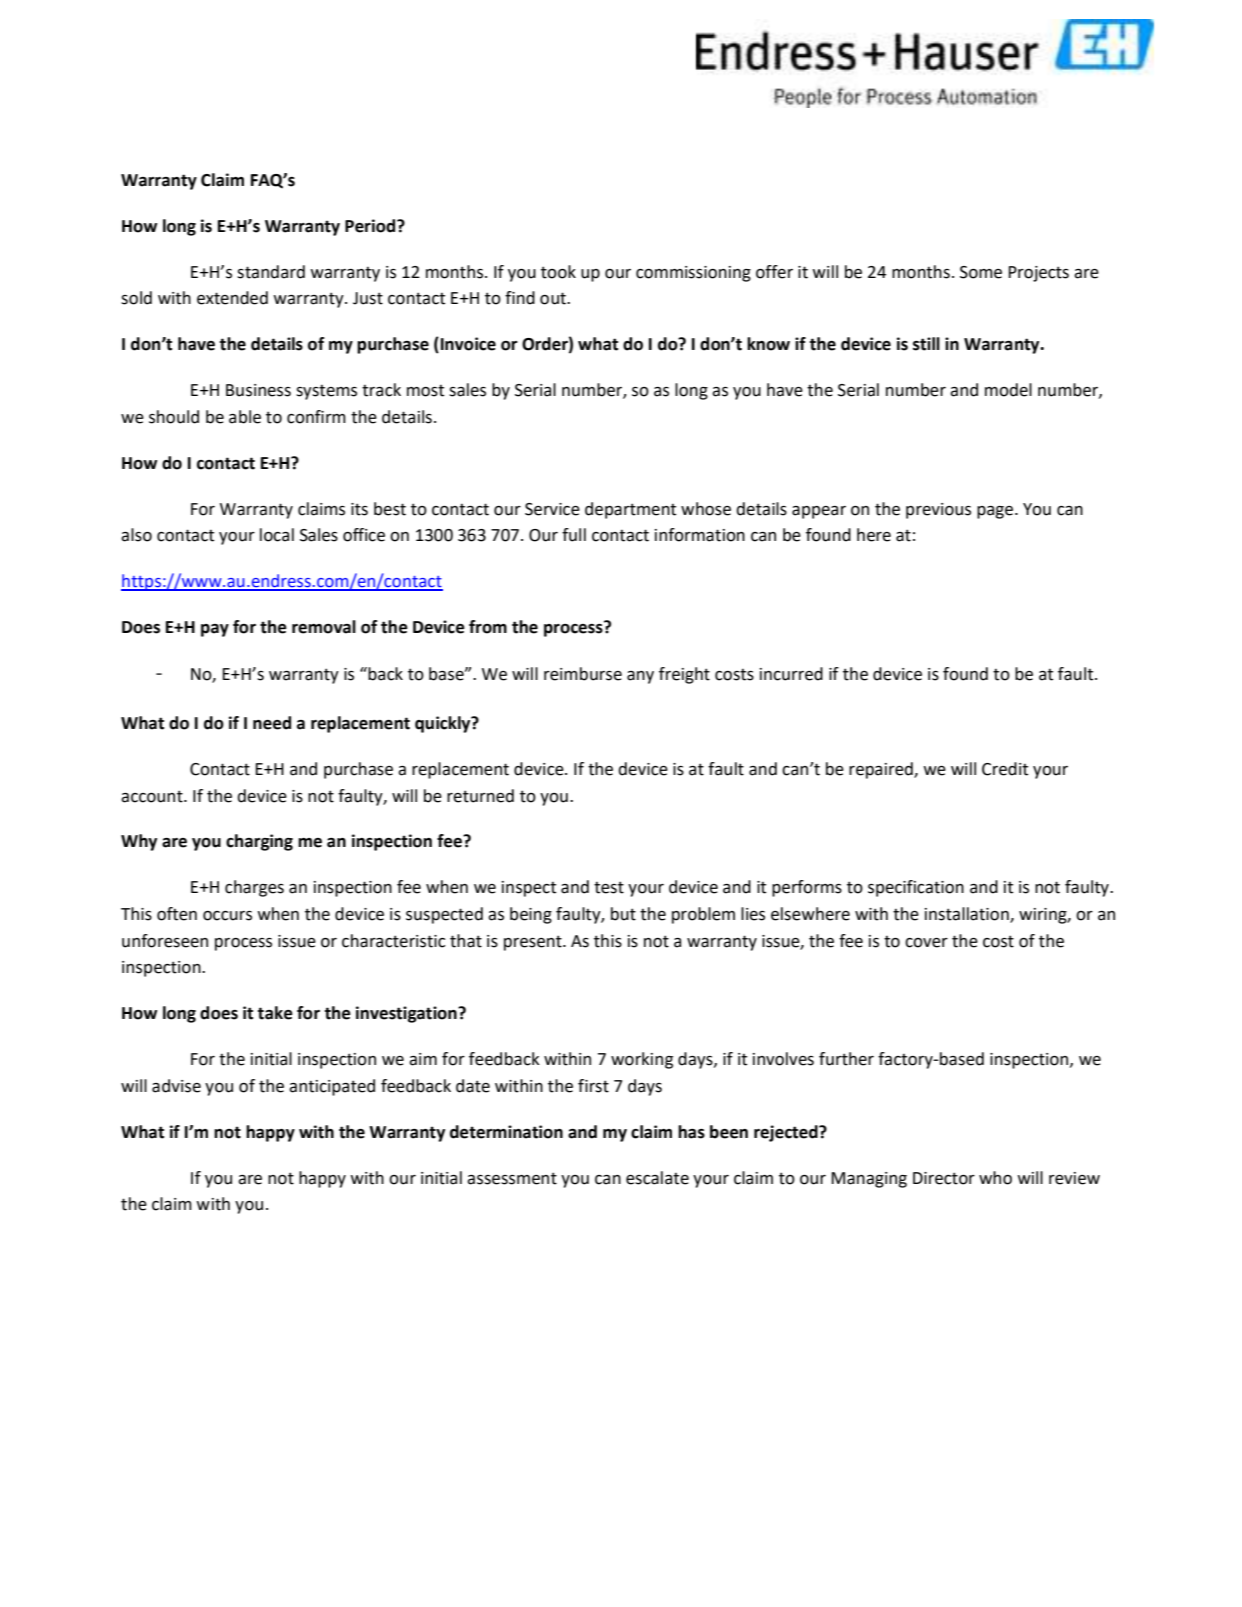 This screenshot has height=1607, width=1242. Describe the element at coordinates (574, 535) in the screenshot. I see `full` at that location.
